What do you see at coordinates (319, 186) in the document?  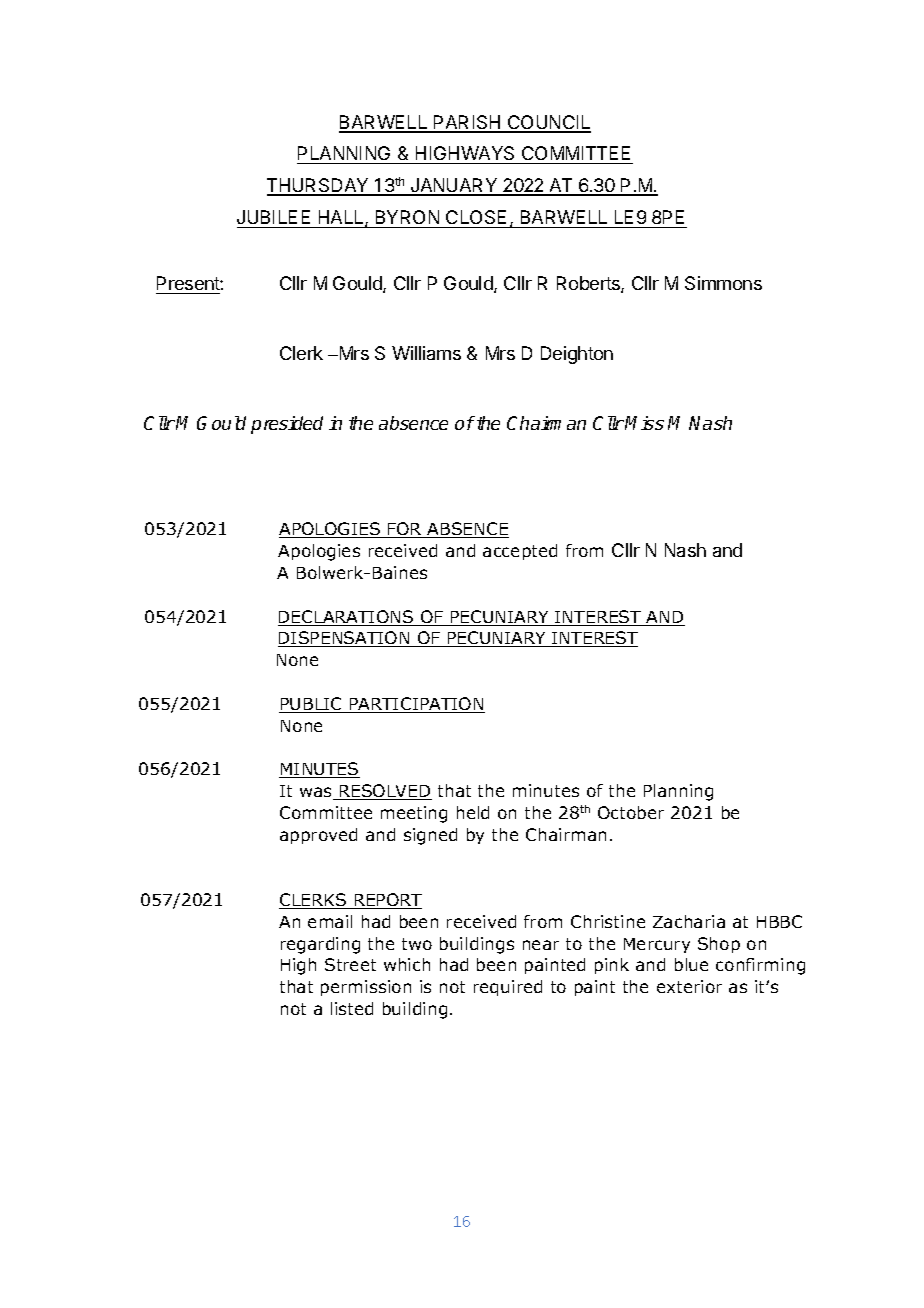 I see `THURSDAY` at bounding box center [319, 186].
